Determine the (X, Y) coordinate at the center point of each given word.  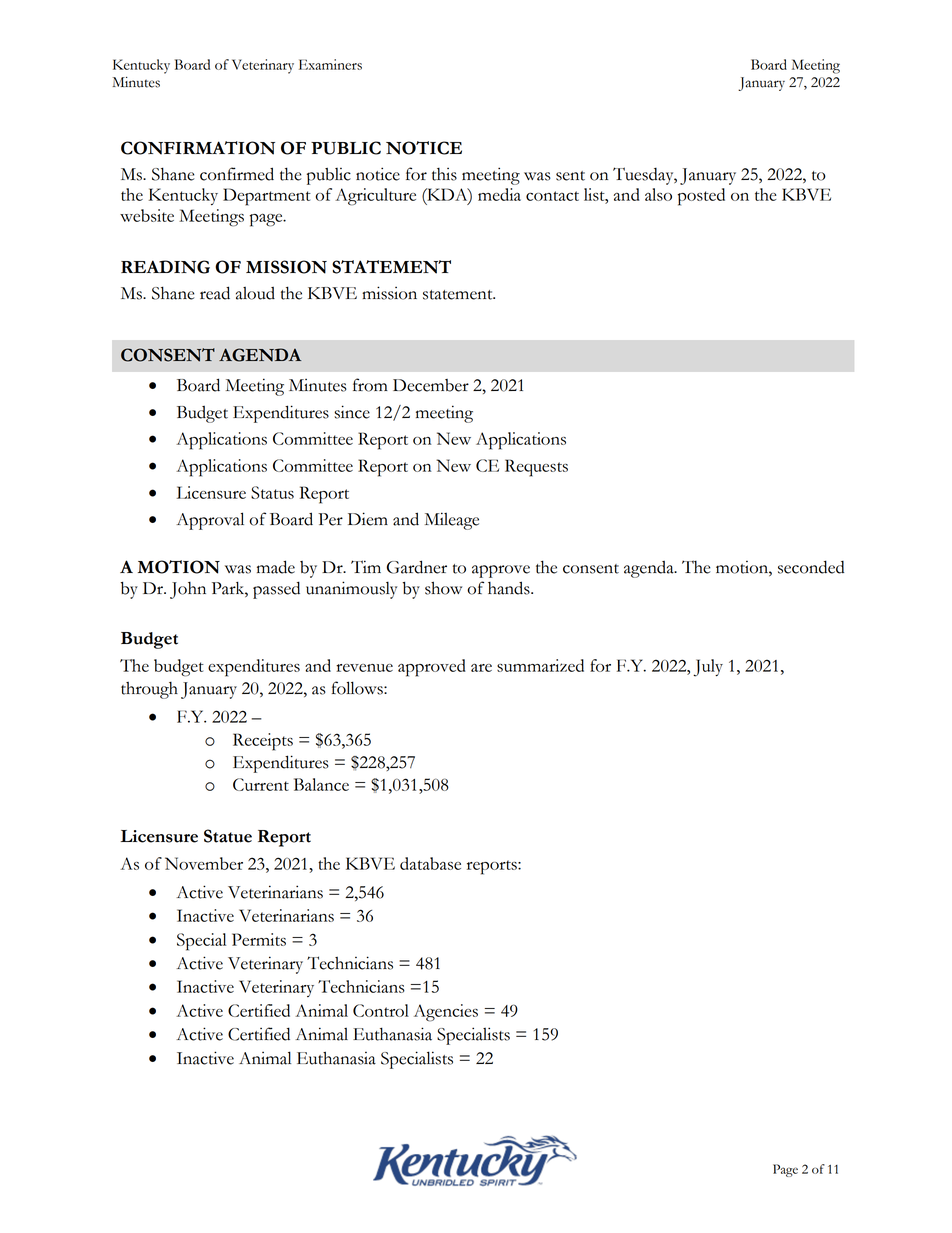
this (444, 174)
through (149, 690)
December (431, 385)
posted (701, 197)
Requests (536, 468)
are (481, 667)
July (708, 668)
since (352, 412)
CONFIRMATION (198, 148)
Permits (259, 939)
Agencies (446, 1013)
